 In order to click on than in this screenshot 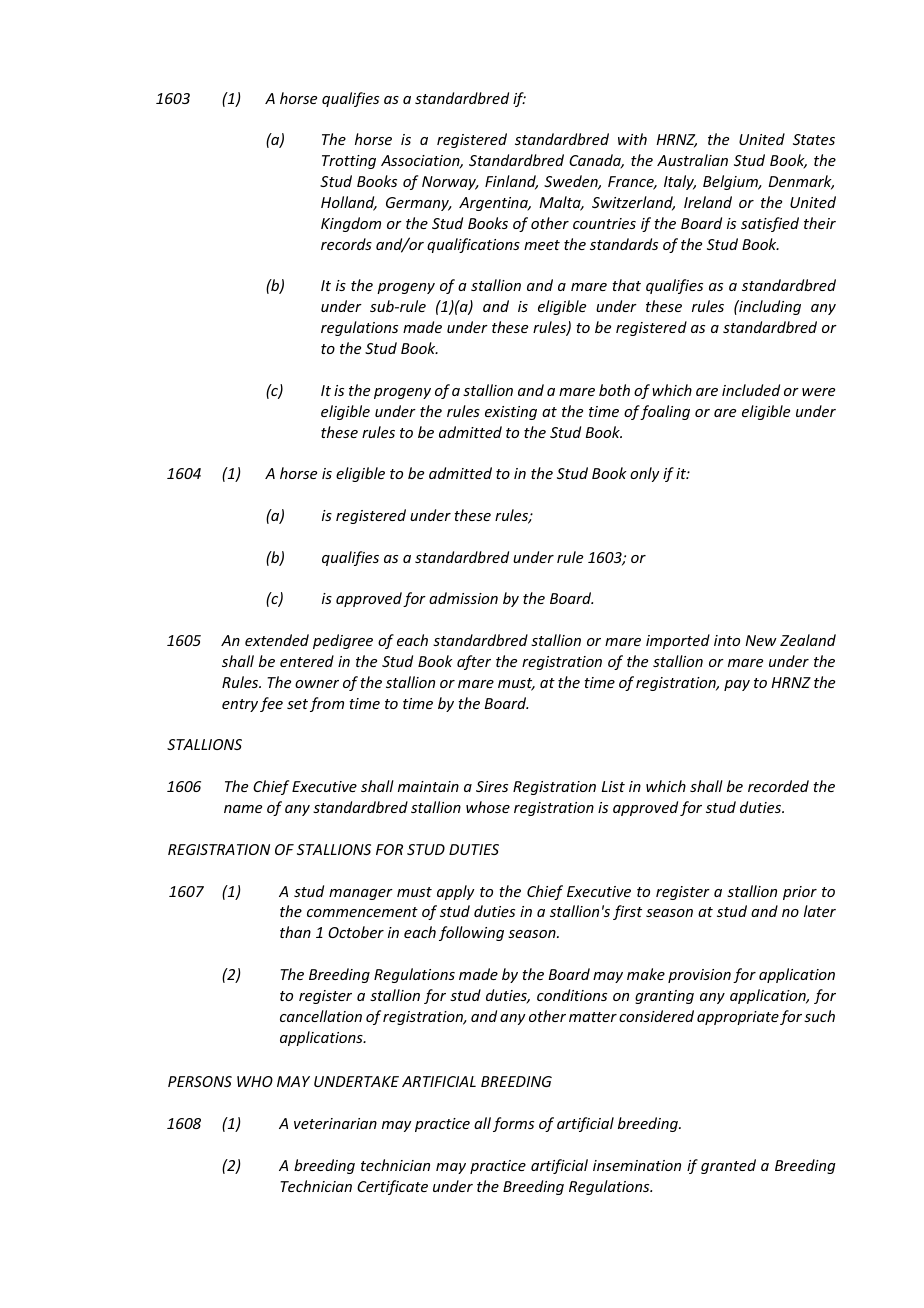, I will do `click(295, 932)`.
